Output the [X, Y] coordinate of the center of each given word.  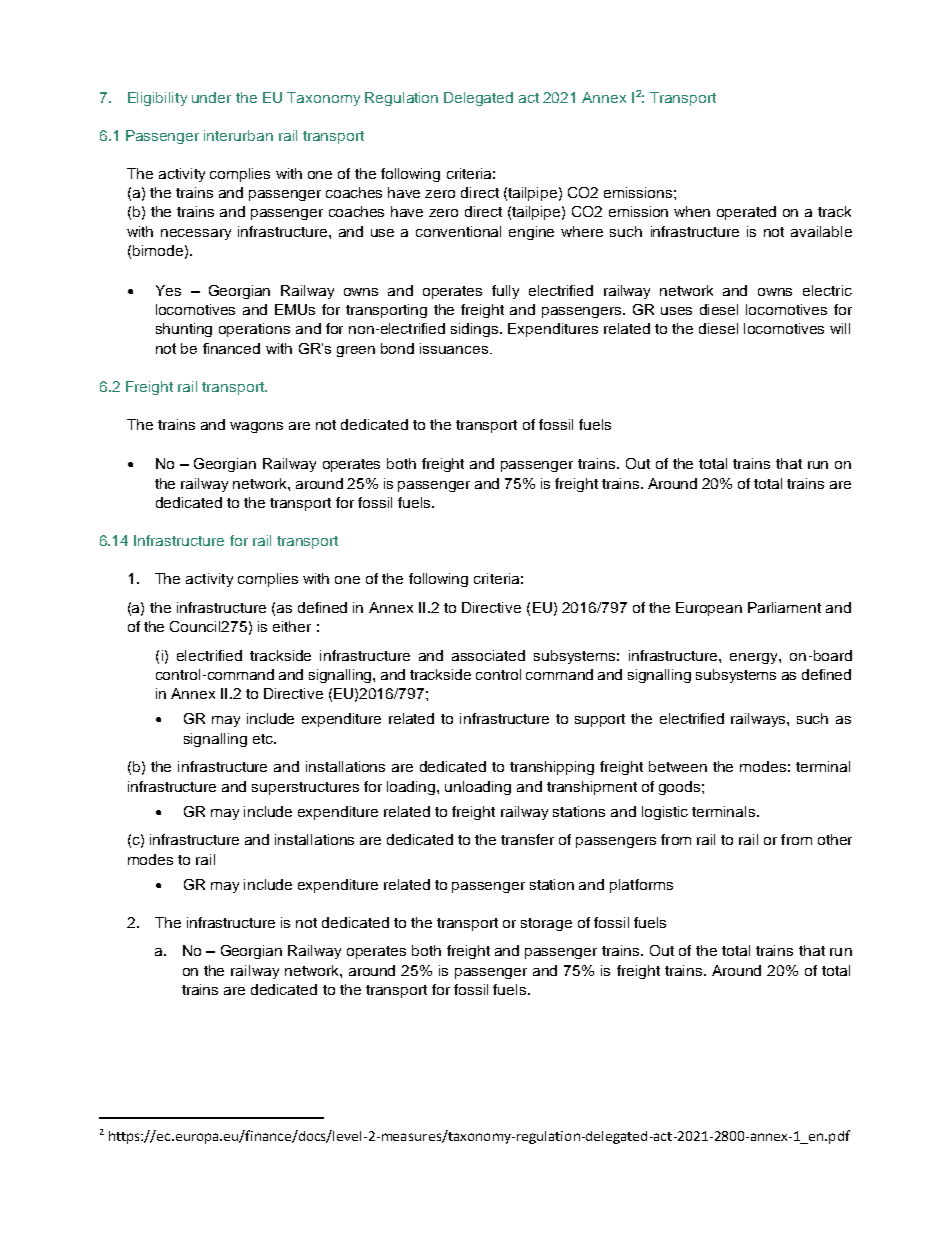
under [211, 97]
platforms [641, 886]
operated [746, 213]
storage [546, 924]
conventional [458, 231]
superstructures [305, 788]
